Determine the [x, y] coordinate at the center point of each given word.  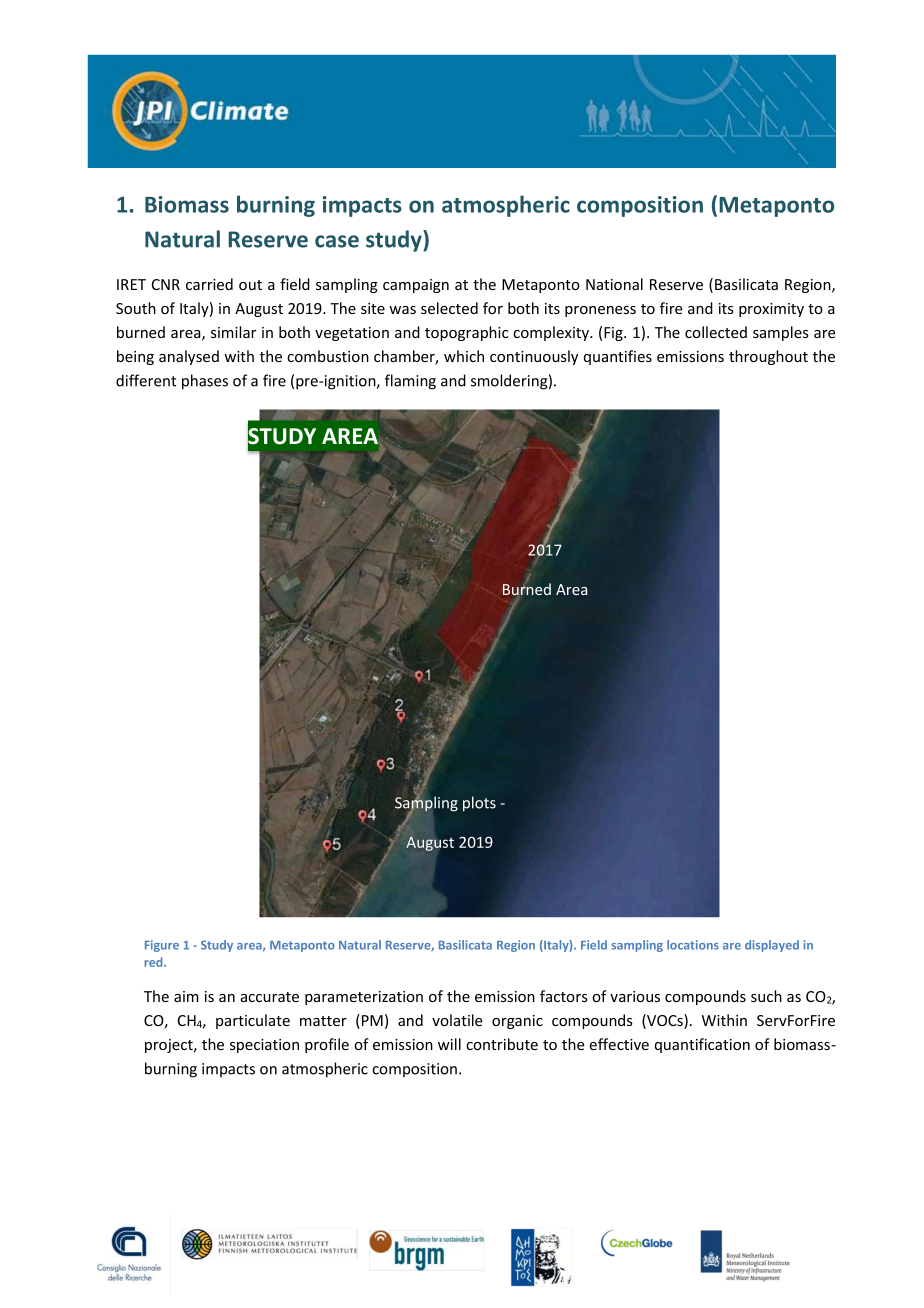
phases [205, 382]
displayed [772, 946]
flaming [410, 382]
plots [479, 804]
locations [693, 945]
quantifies [618, 357]
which [464, 356]
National [614, 284]
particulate [253, 1021]
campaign [416, 286]
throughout [768, 357]
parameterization [364, 998]
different [146, 380]
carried [209, 284]
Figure [162, 946]
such [766, 996]
